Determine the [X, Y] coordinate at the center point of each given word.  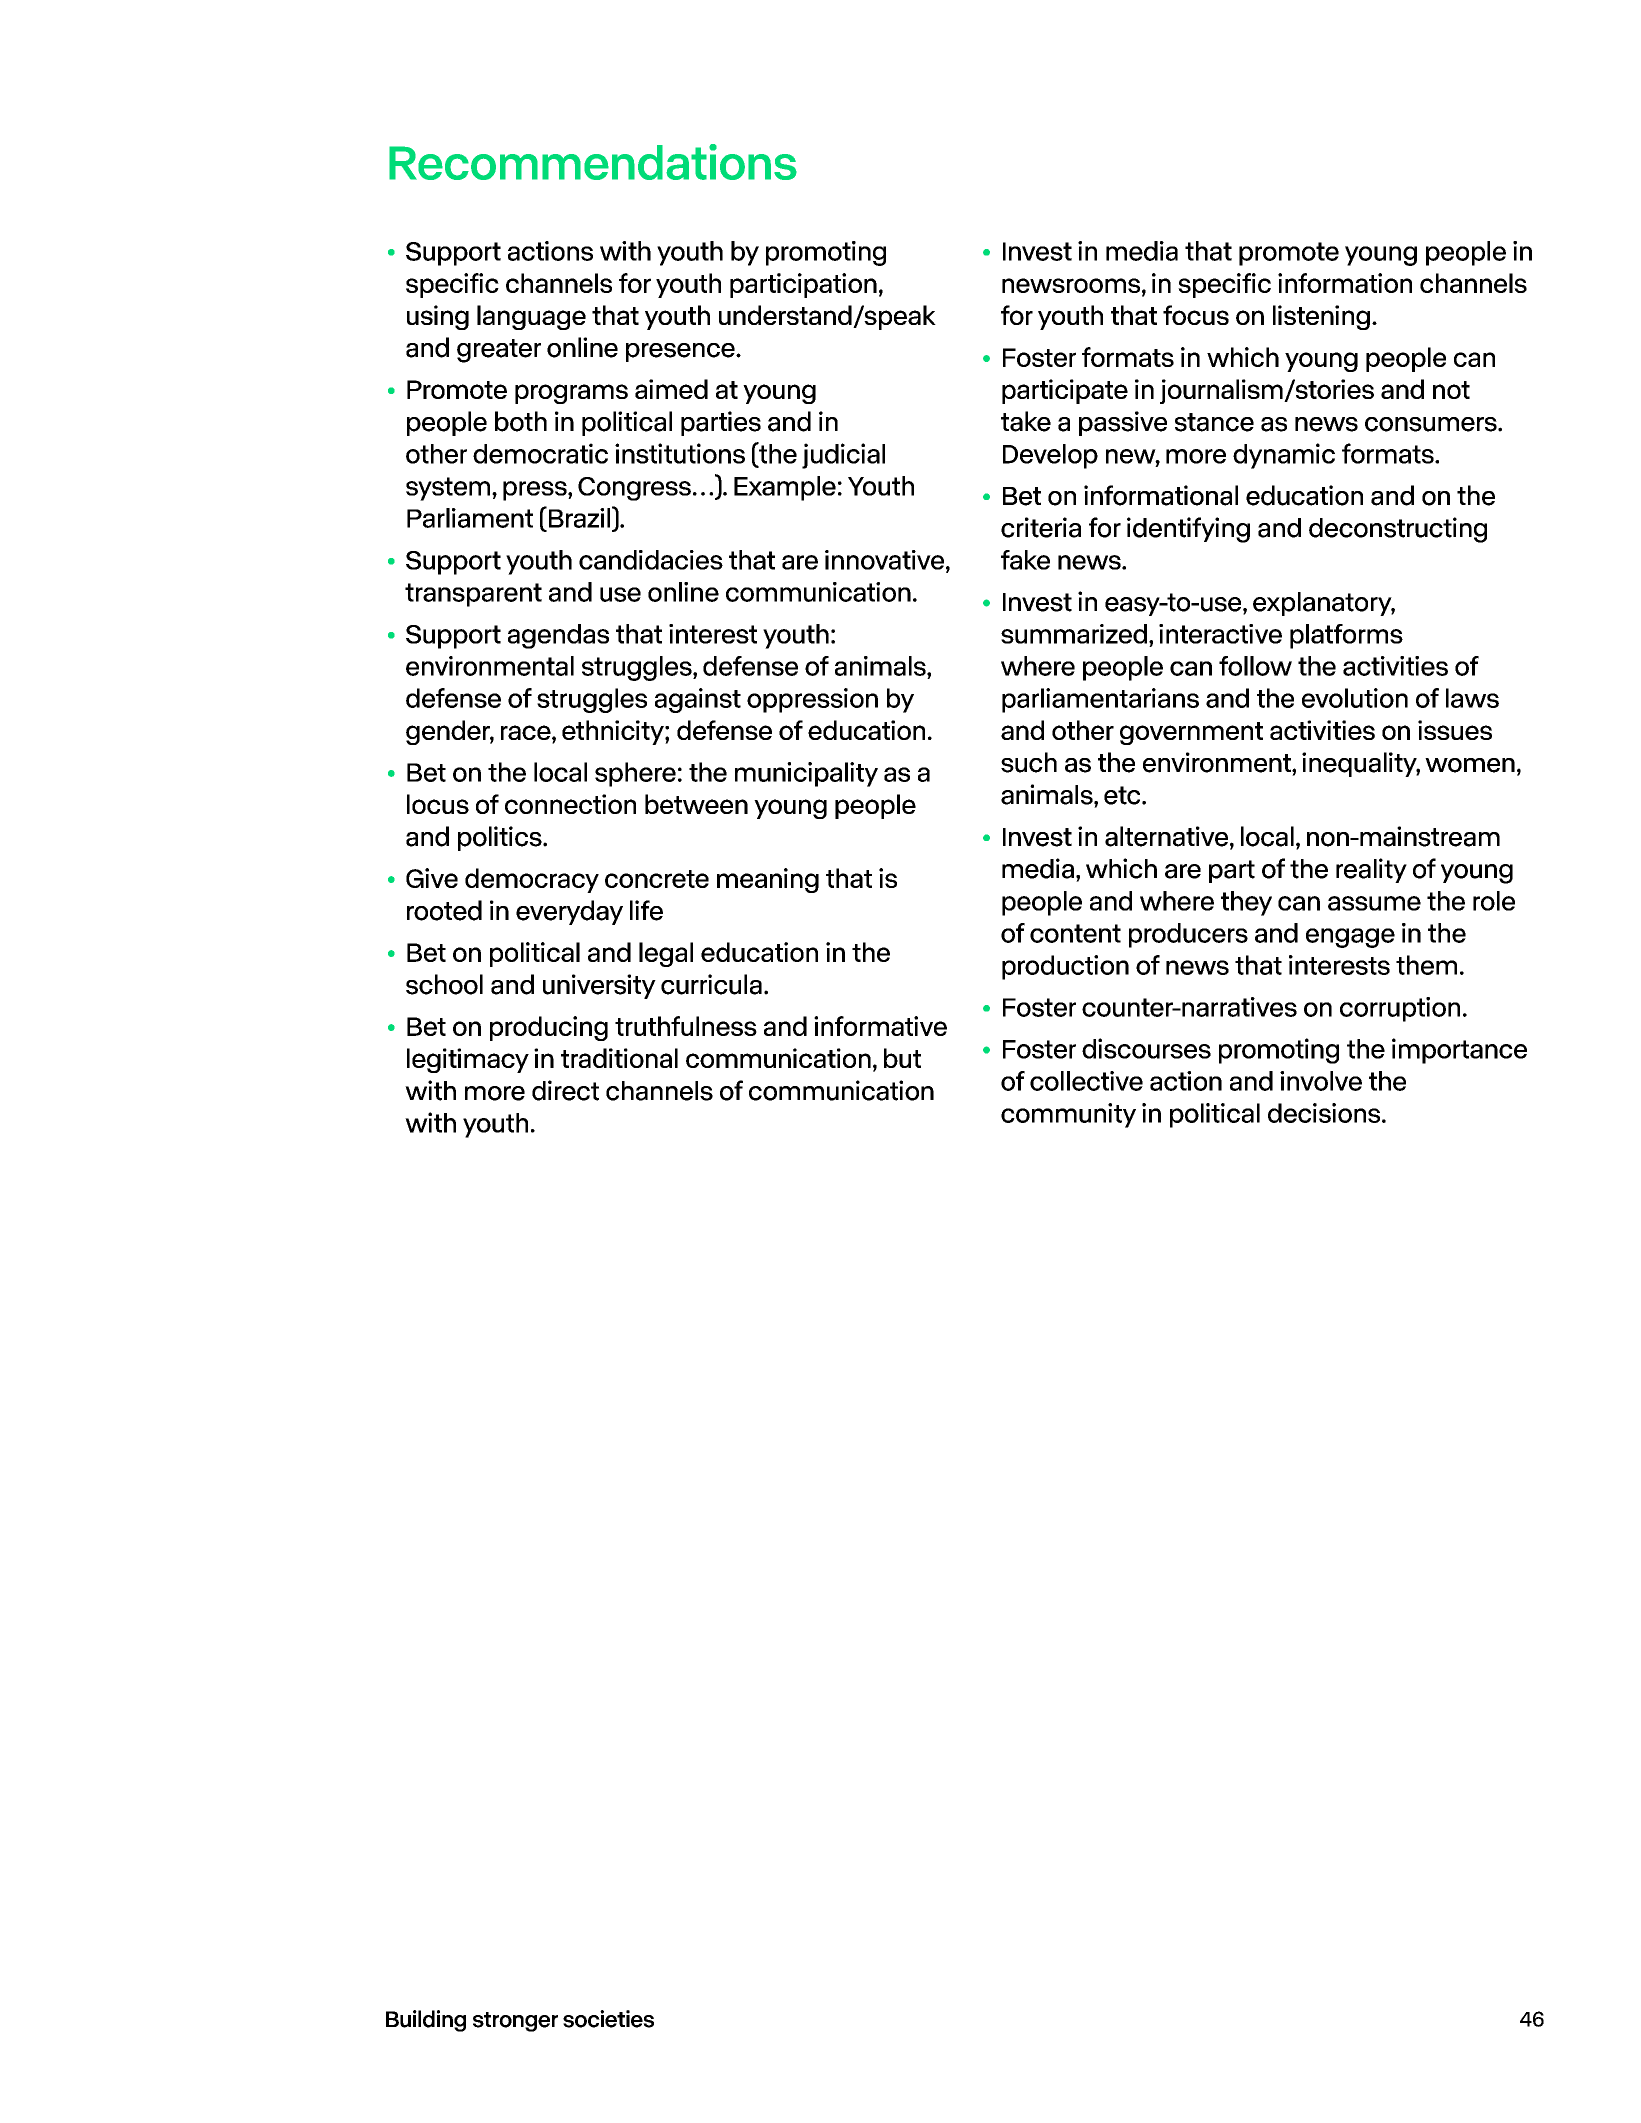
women [1470, 765]
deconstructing [1398, 530]
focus [1196, 315]
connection [570, 804]
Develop [1050, 456]
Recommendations [593, 162]
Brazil [579, 517]
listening [1321, 317]
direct [565, 1090]
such [1029, 762]
